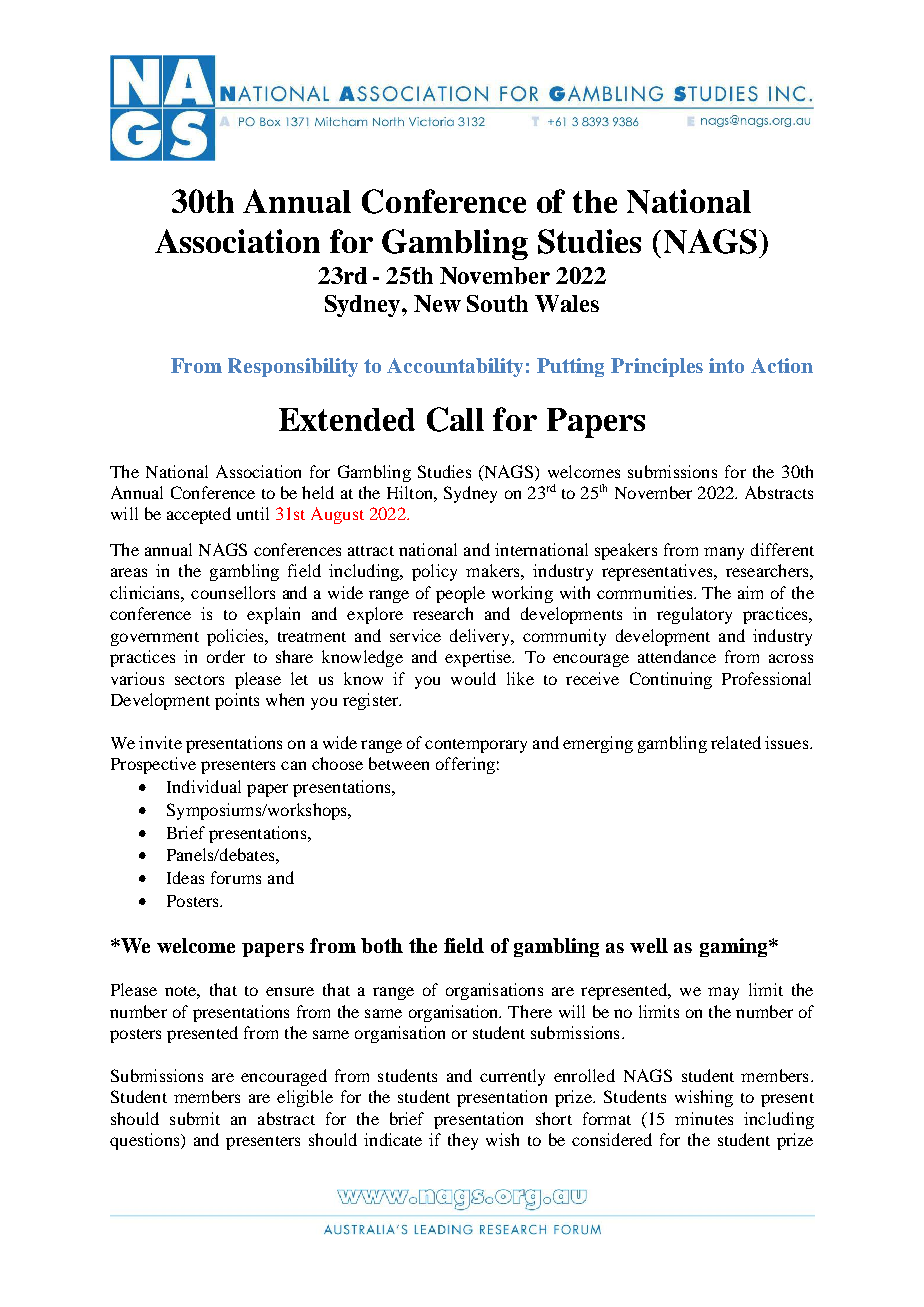 Image resolution: width=924 pixels, height=1307 pixels. Describe the element at coordinates (293, 367) in the screenshot. I see `Responsibility` at that location.
